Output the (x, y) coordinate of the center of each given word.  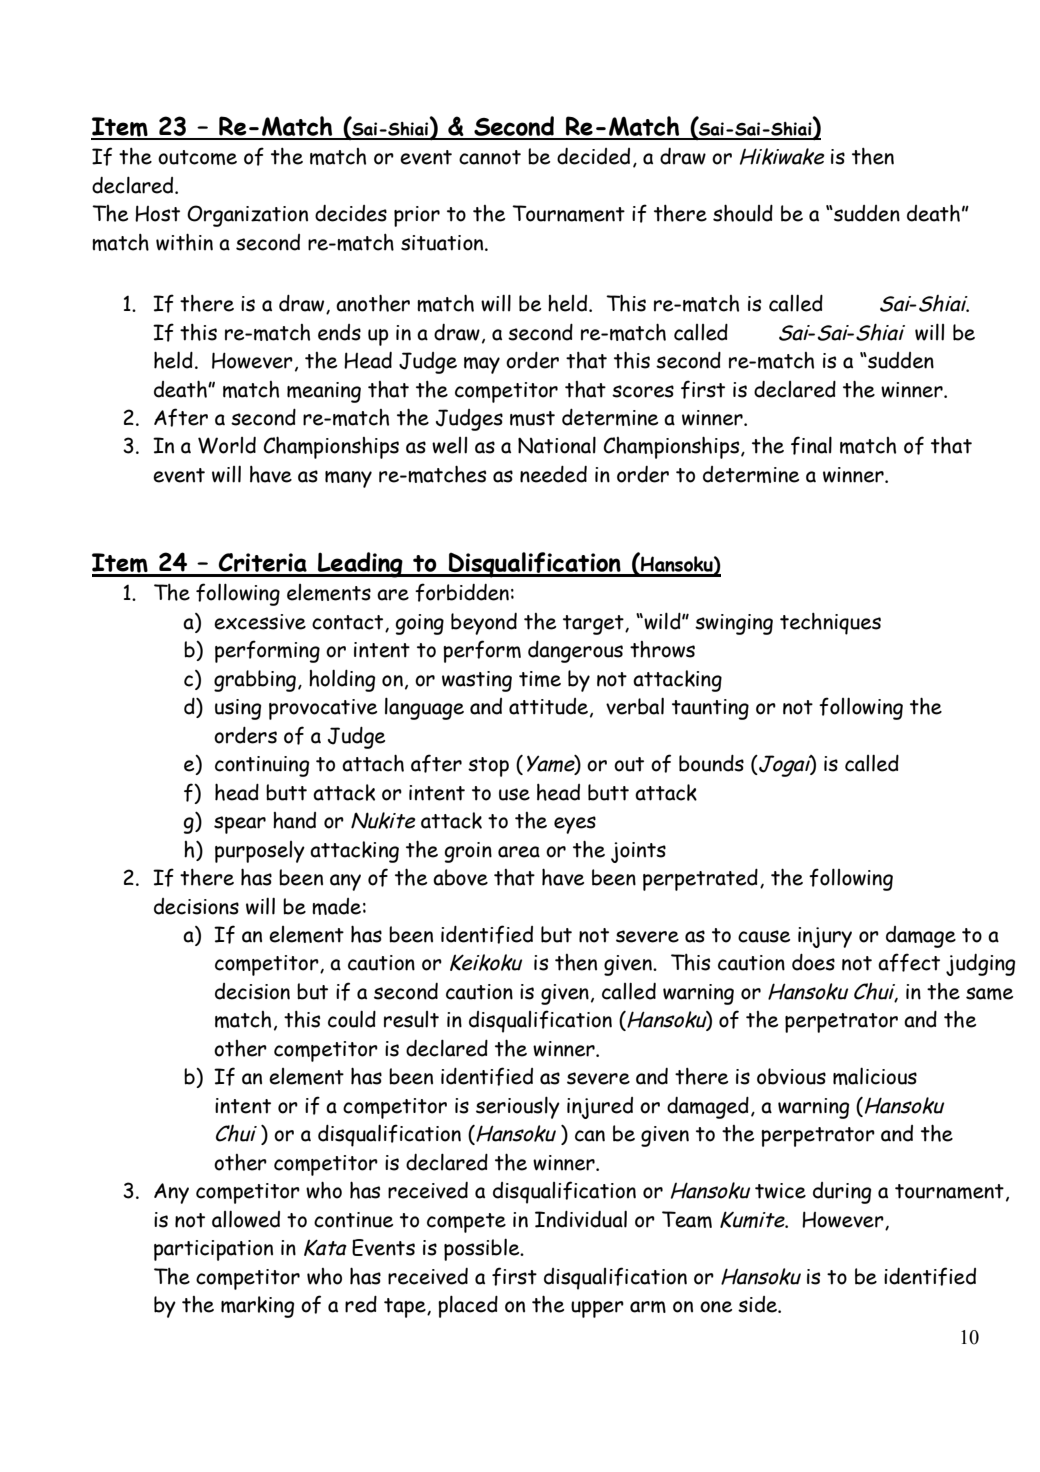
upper (597, 1309)
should (743, 213)
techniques (830, 624)
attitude (548, 706)
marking (257, 1307)
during (842, 1193)
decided (593, 156)
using (238, 709)
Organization (247, 216)
